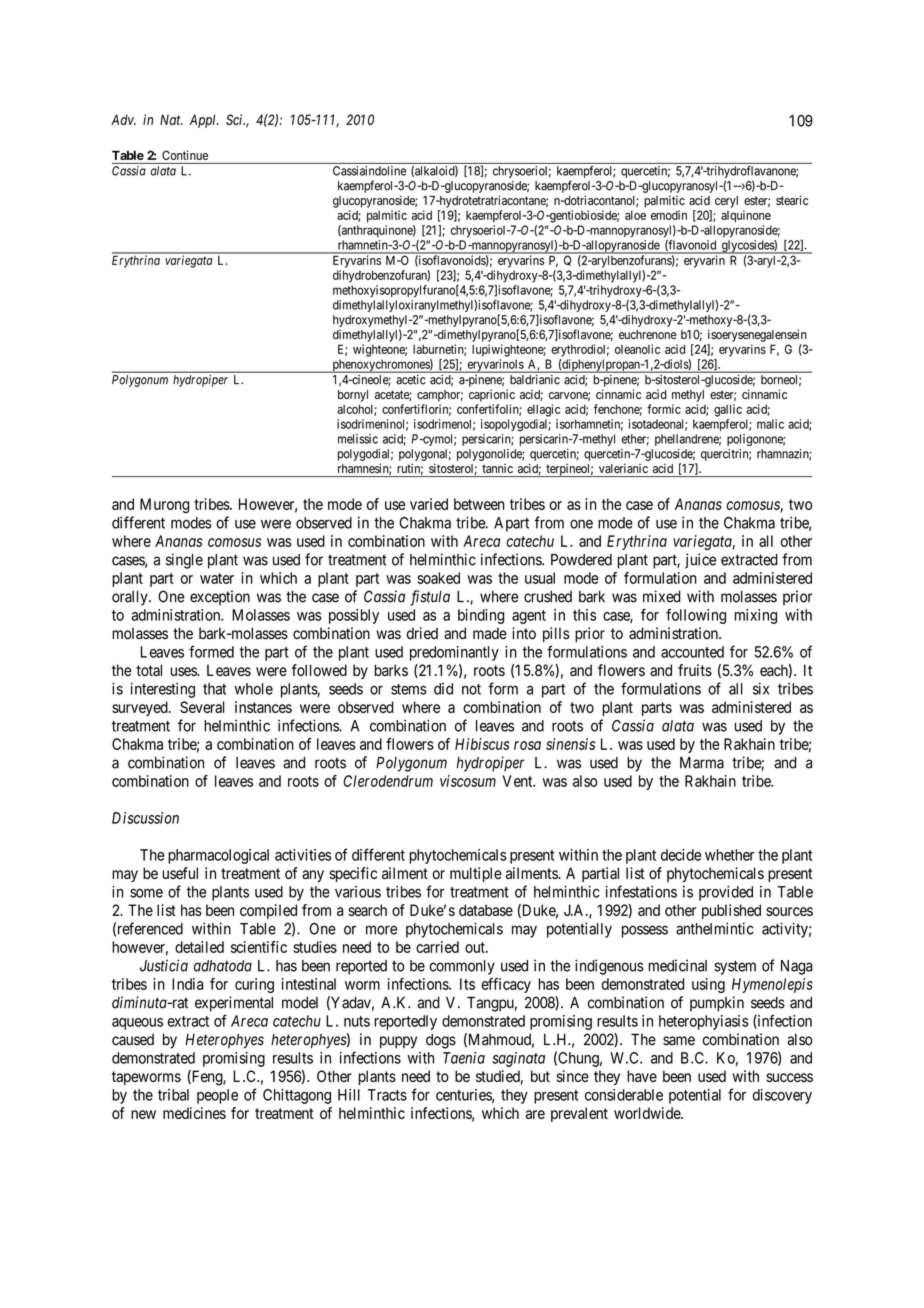 The height and width of the screenshot is (1308, 924). I want to click on useful, so click(180, 873).
